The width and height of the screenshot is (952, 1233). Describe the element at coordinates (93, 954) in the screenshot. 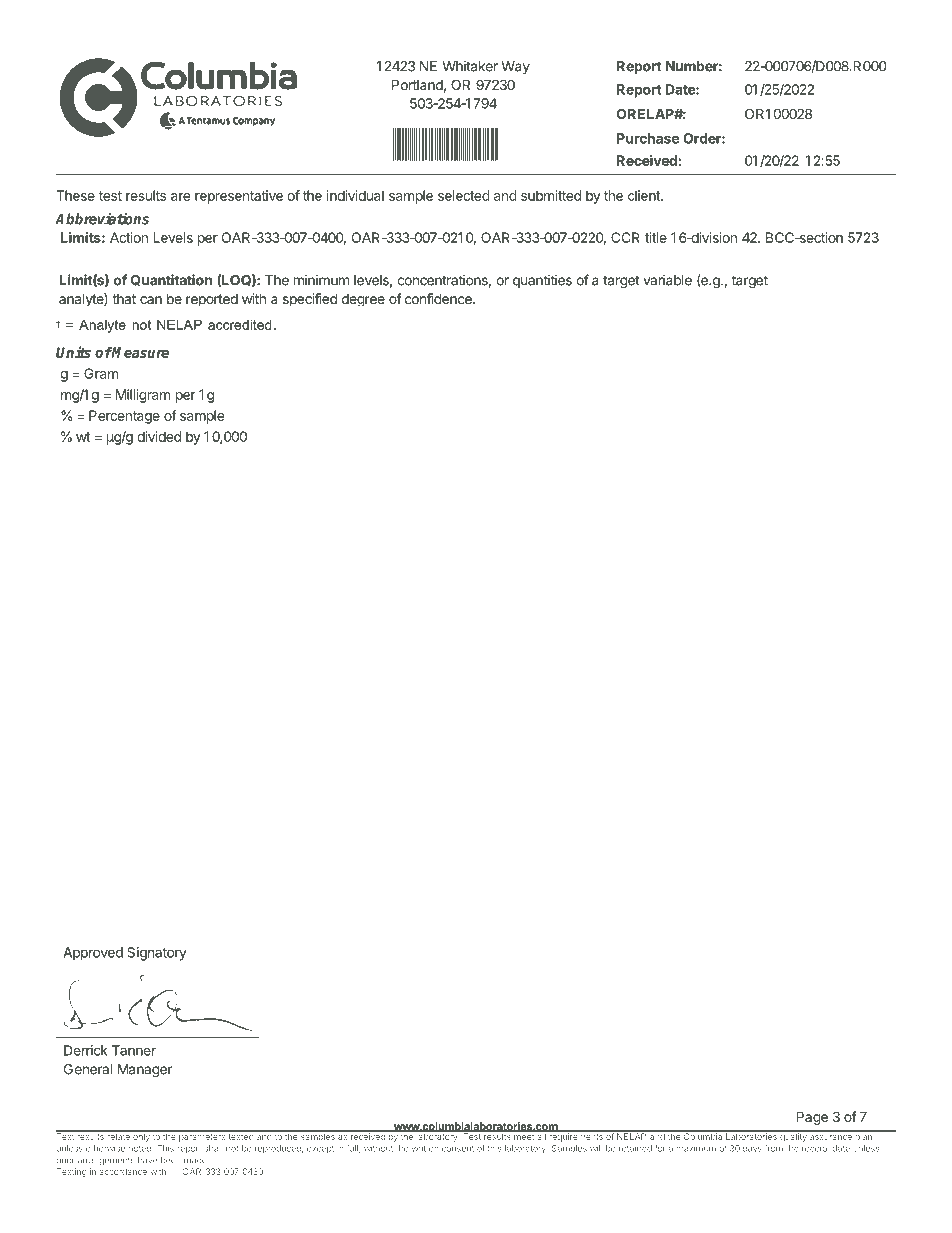

I see `Approved` at that location.
